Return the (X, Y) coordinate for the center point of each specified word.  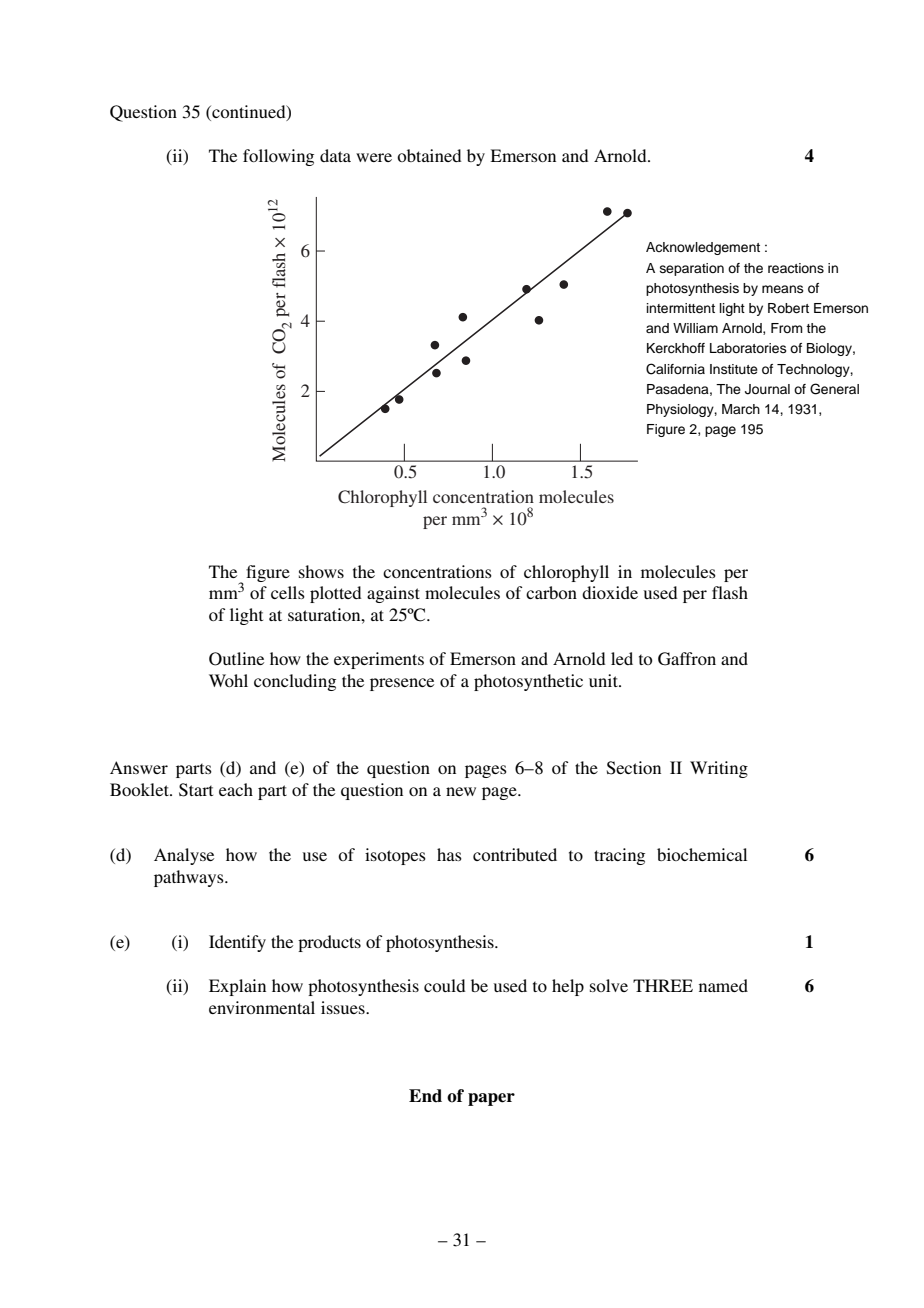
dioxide (610, 592)
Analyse (184, 856)
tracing (619, 856)
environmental (262, 1007)
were (374, 157)
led (622, 658)
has (449, 854)
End (425, 1096)
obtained (429, 155)
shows (321, 571)
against (393, 594)
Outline (236, 659)
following (278, 157)
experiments (379, 660)
